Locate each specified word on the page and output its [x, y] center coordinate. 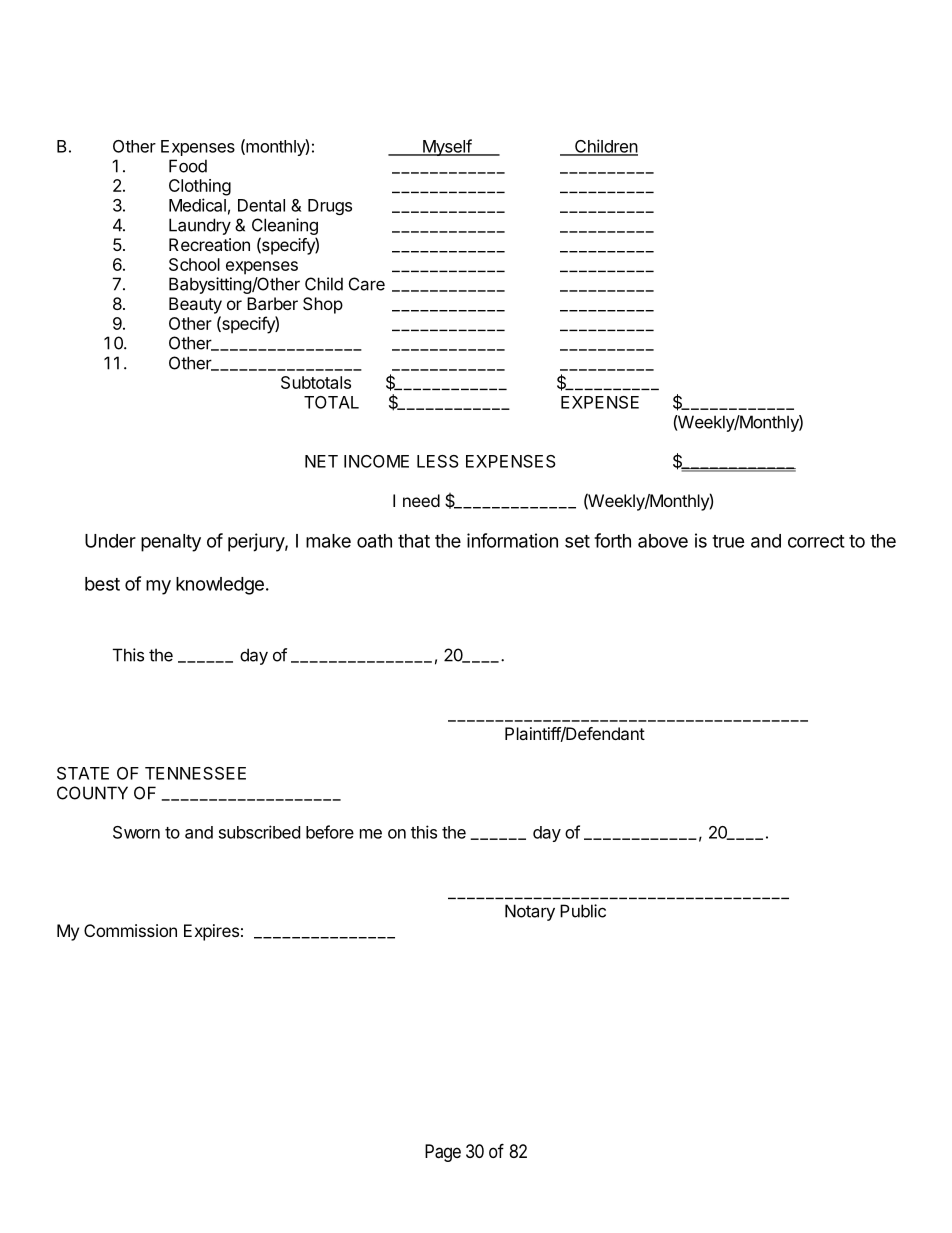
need [421, 500]
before [330, 832]
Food [188, 166]
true [728, 541]
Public [583, 911]
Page [443, 1153]
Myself [446, 147]
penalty [171, 543]
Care [367, 284]
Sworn [136, 832]
